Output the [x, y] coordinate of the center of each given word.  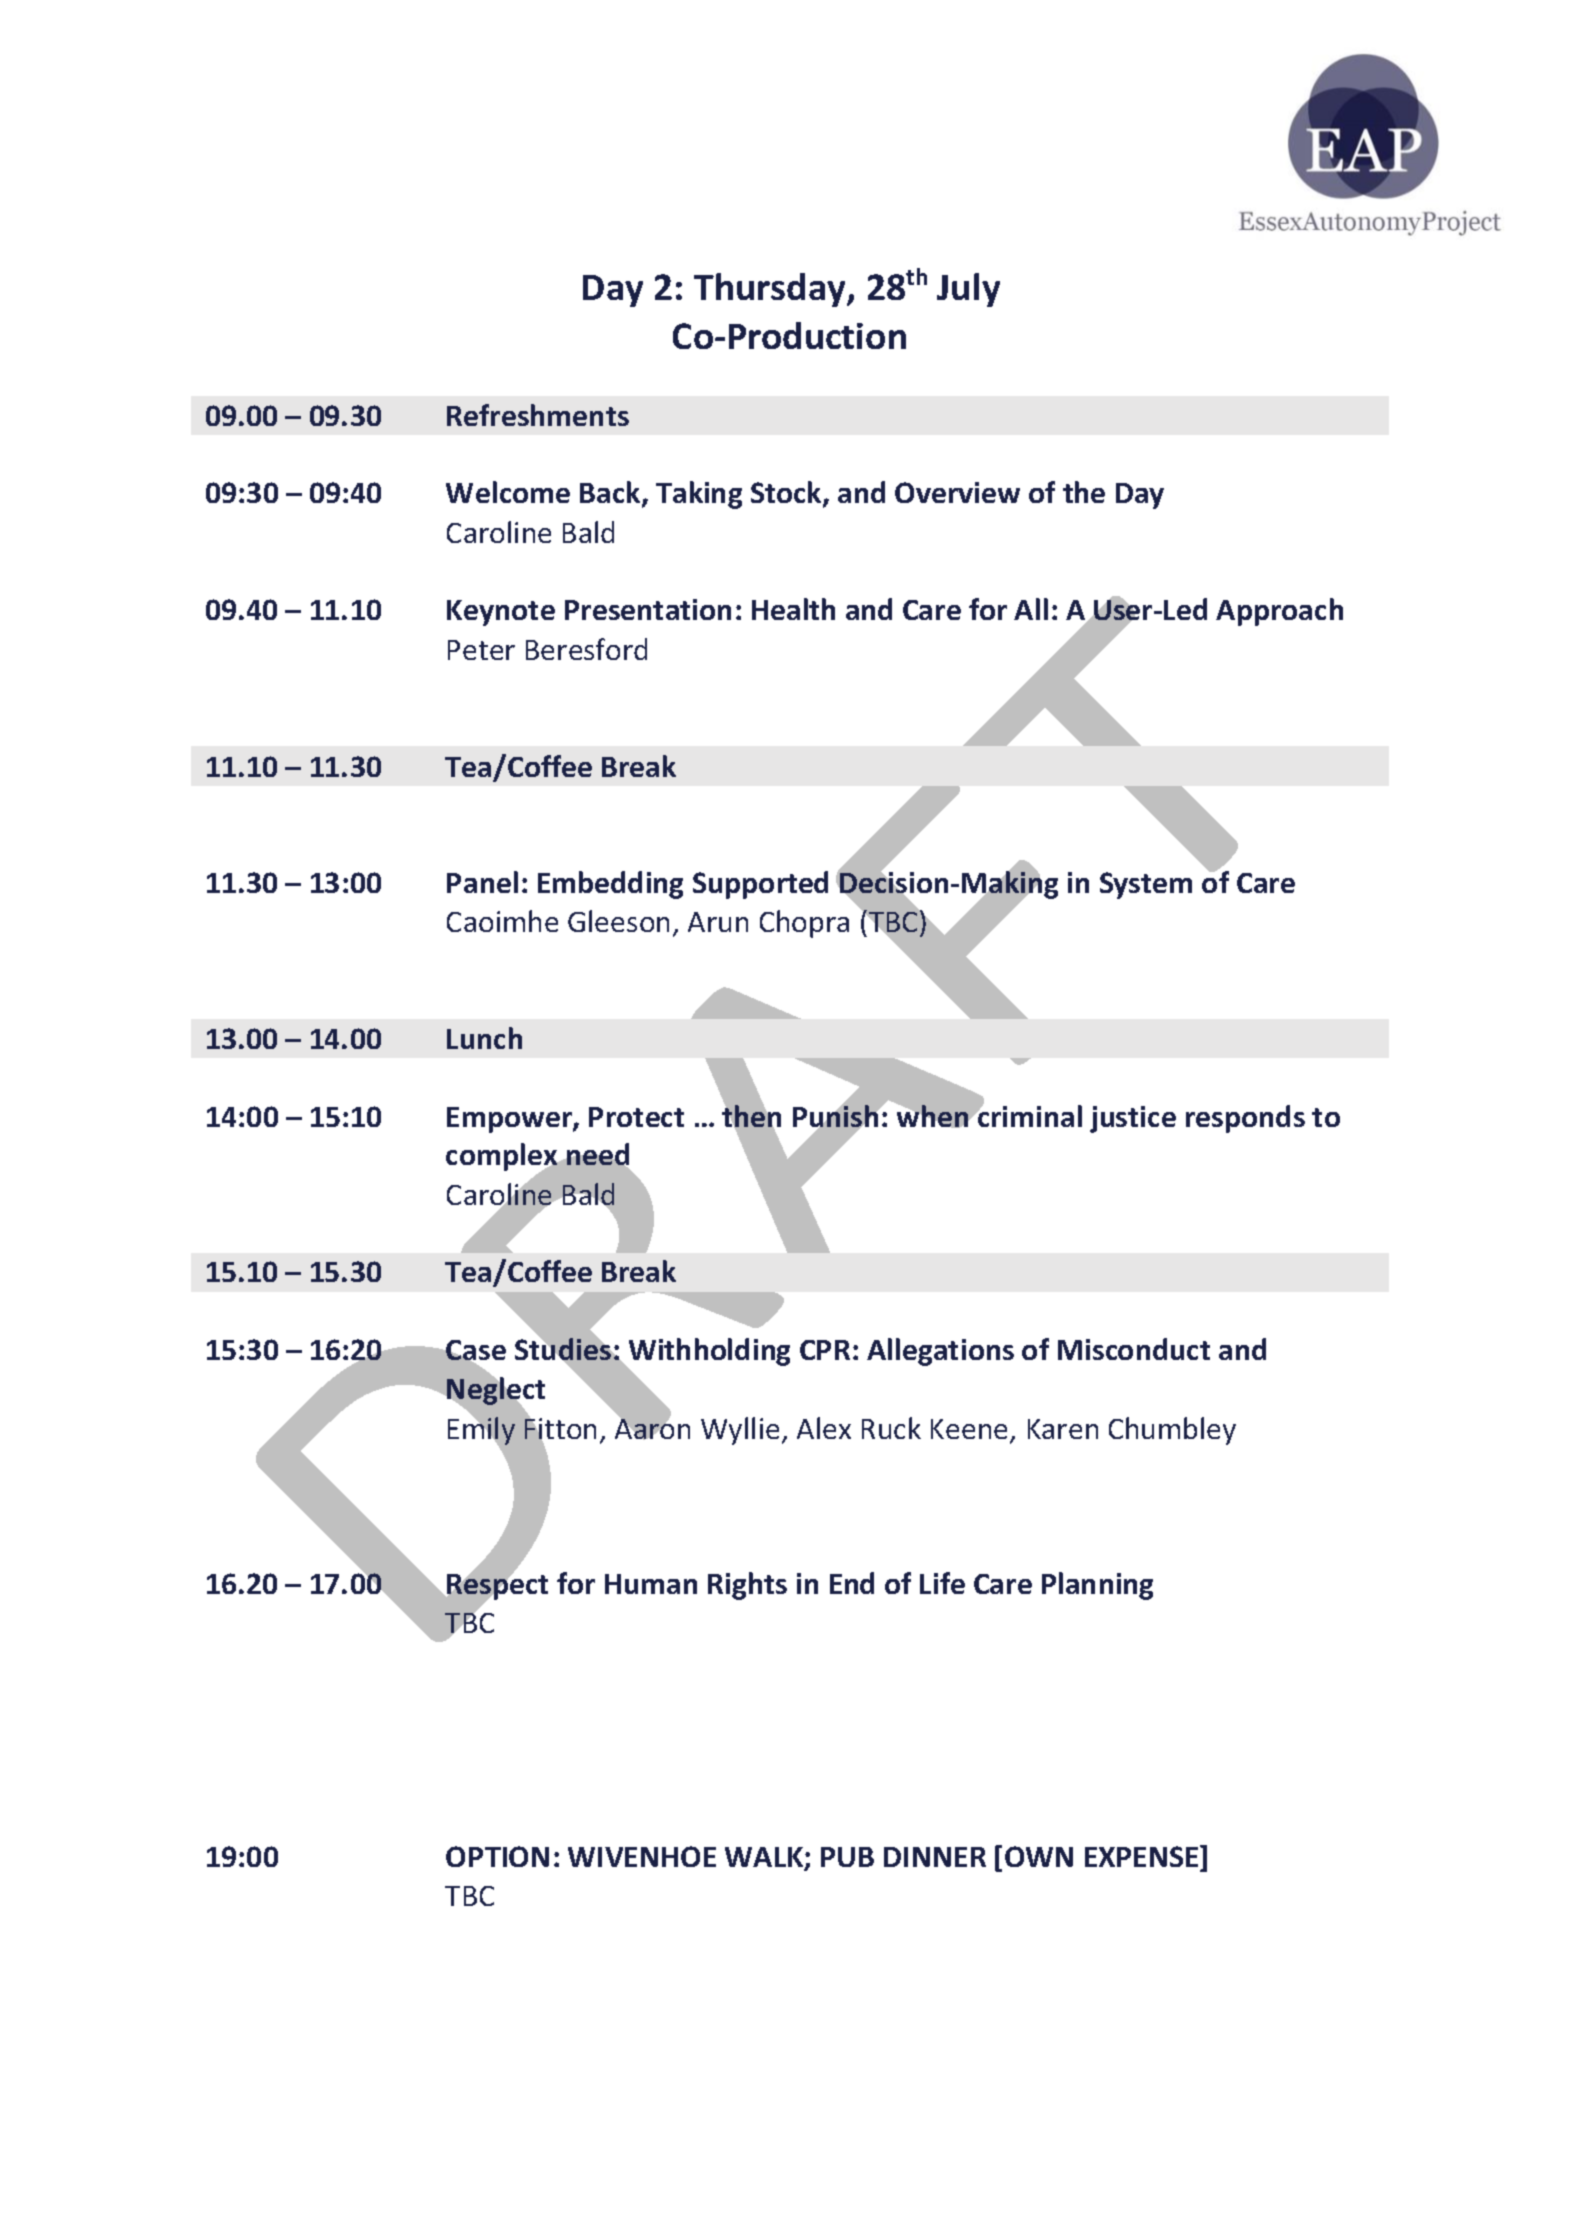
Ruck [891, 1428]
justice [1133, 1119]
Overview [957, 492]
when [932, 1116]
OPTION [497, 1856]
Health [793, 609]
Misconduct [1134, 1349]
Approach [1279, 612]
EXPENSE [1143, 1856]
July [968, 290]
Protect [636, 1117]
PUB [847, 1857]
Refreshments [538, 415]
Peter [481, 650]
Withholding [708, 1353]
